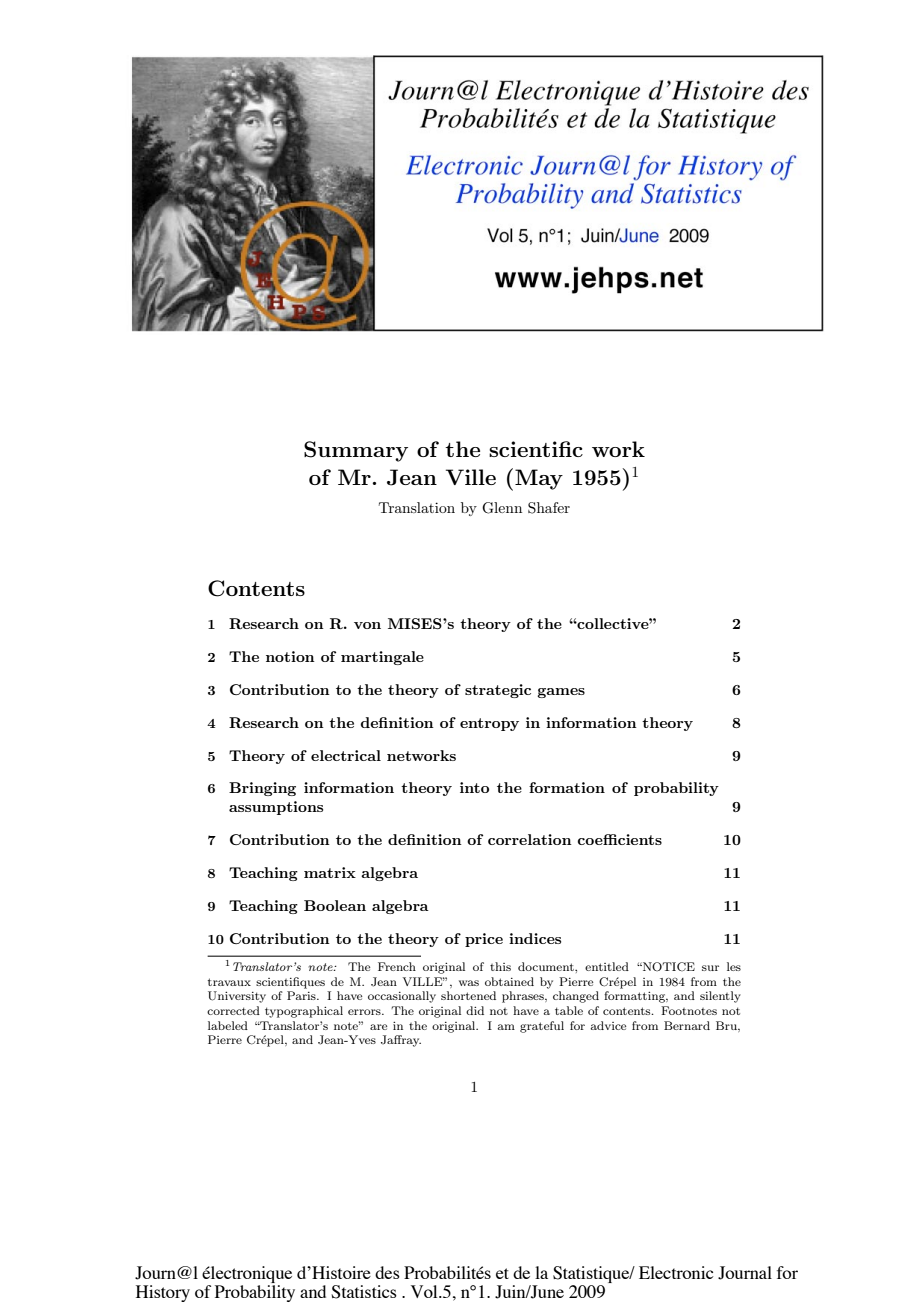 The image size is (924, 1308). I want to click on strategic, so click(498, 691).
